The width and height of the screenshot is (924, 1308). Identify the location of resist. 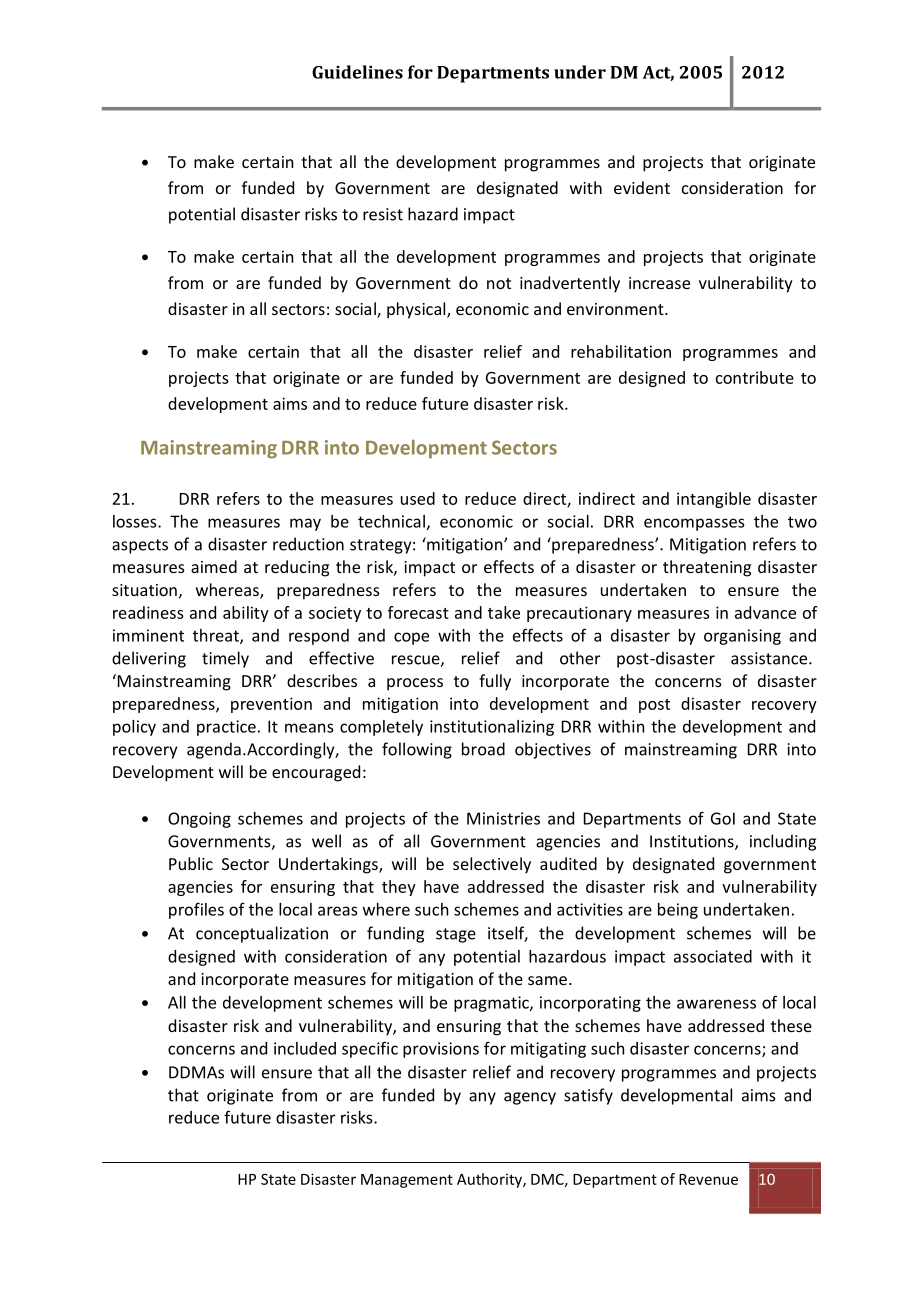
(383, 214).
